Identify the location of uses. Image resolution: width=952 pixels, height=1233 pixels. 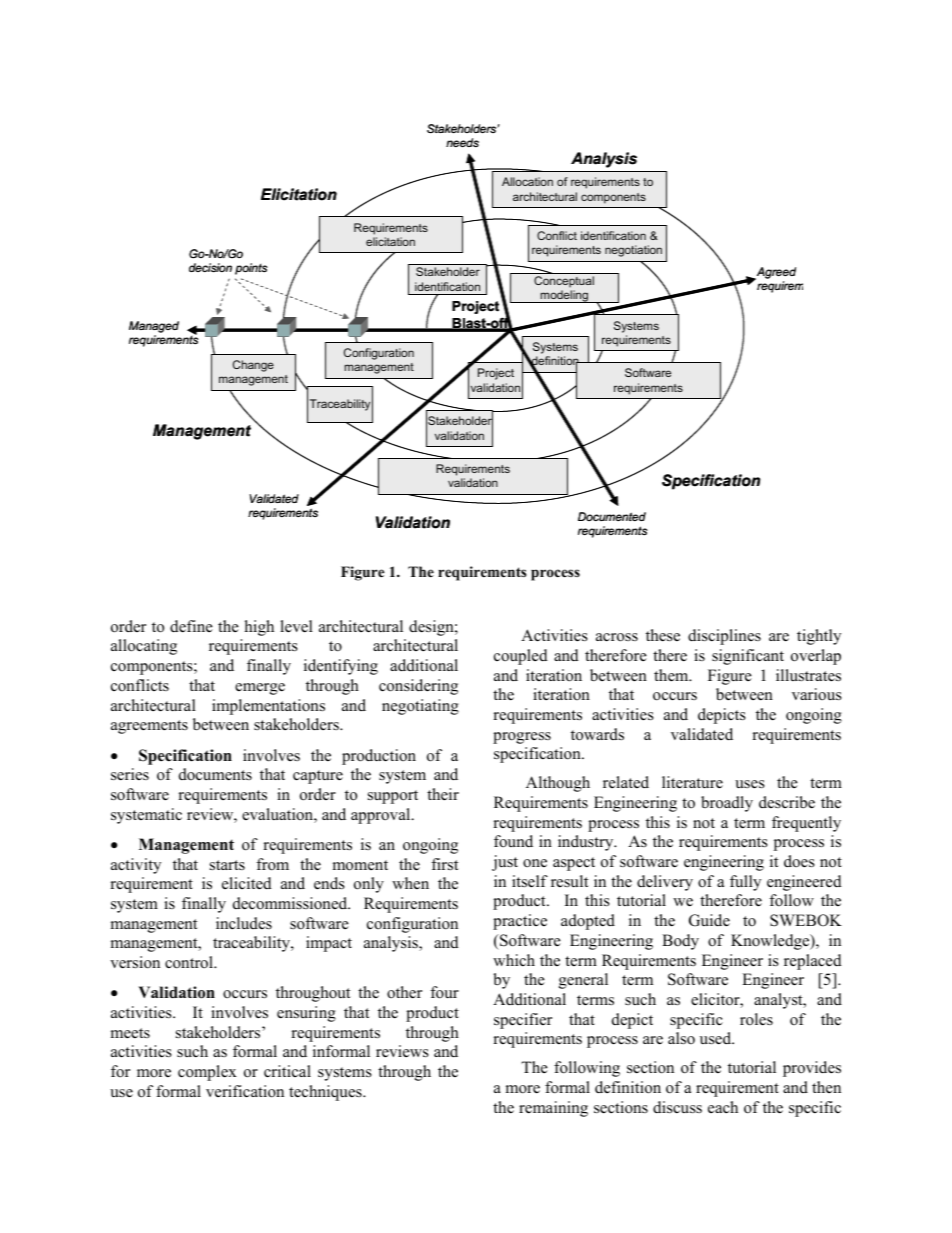
(750, 784).
